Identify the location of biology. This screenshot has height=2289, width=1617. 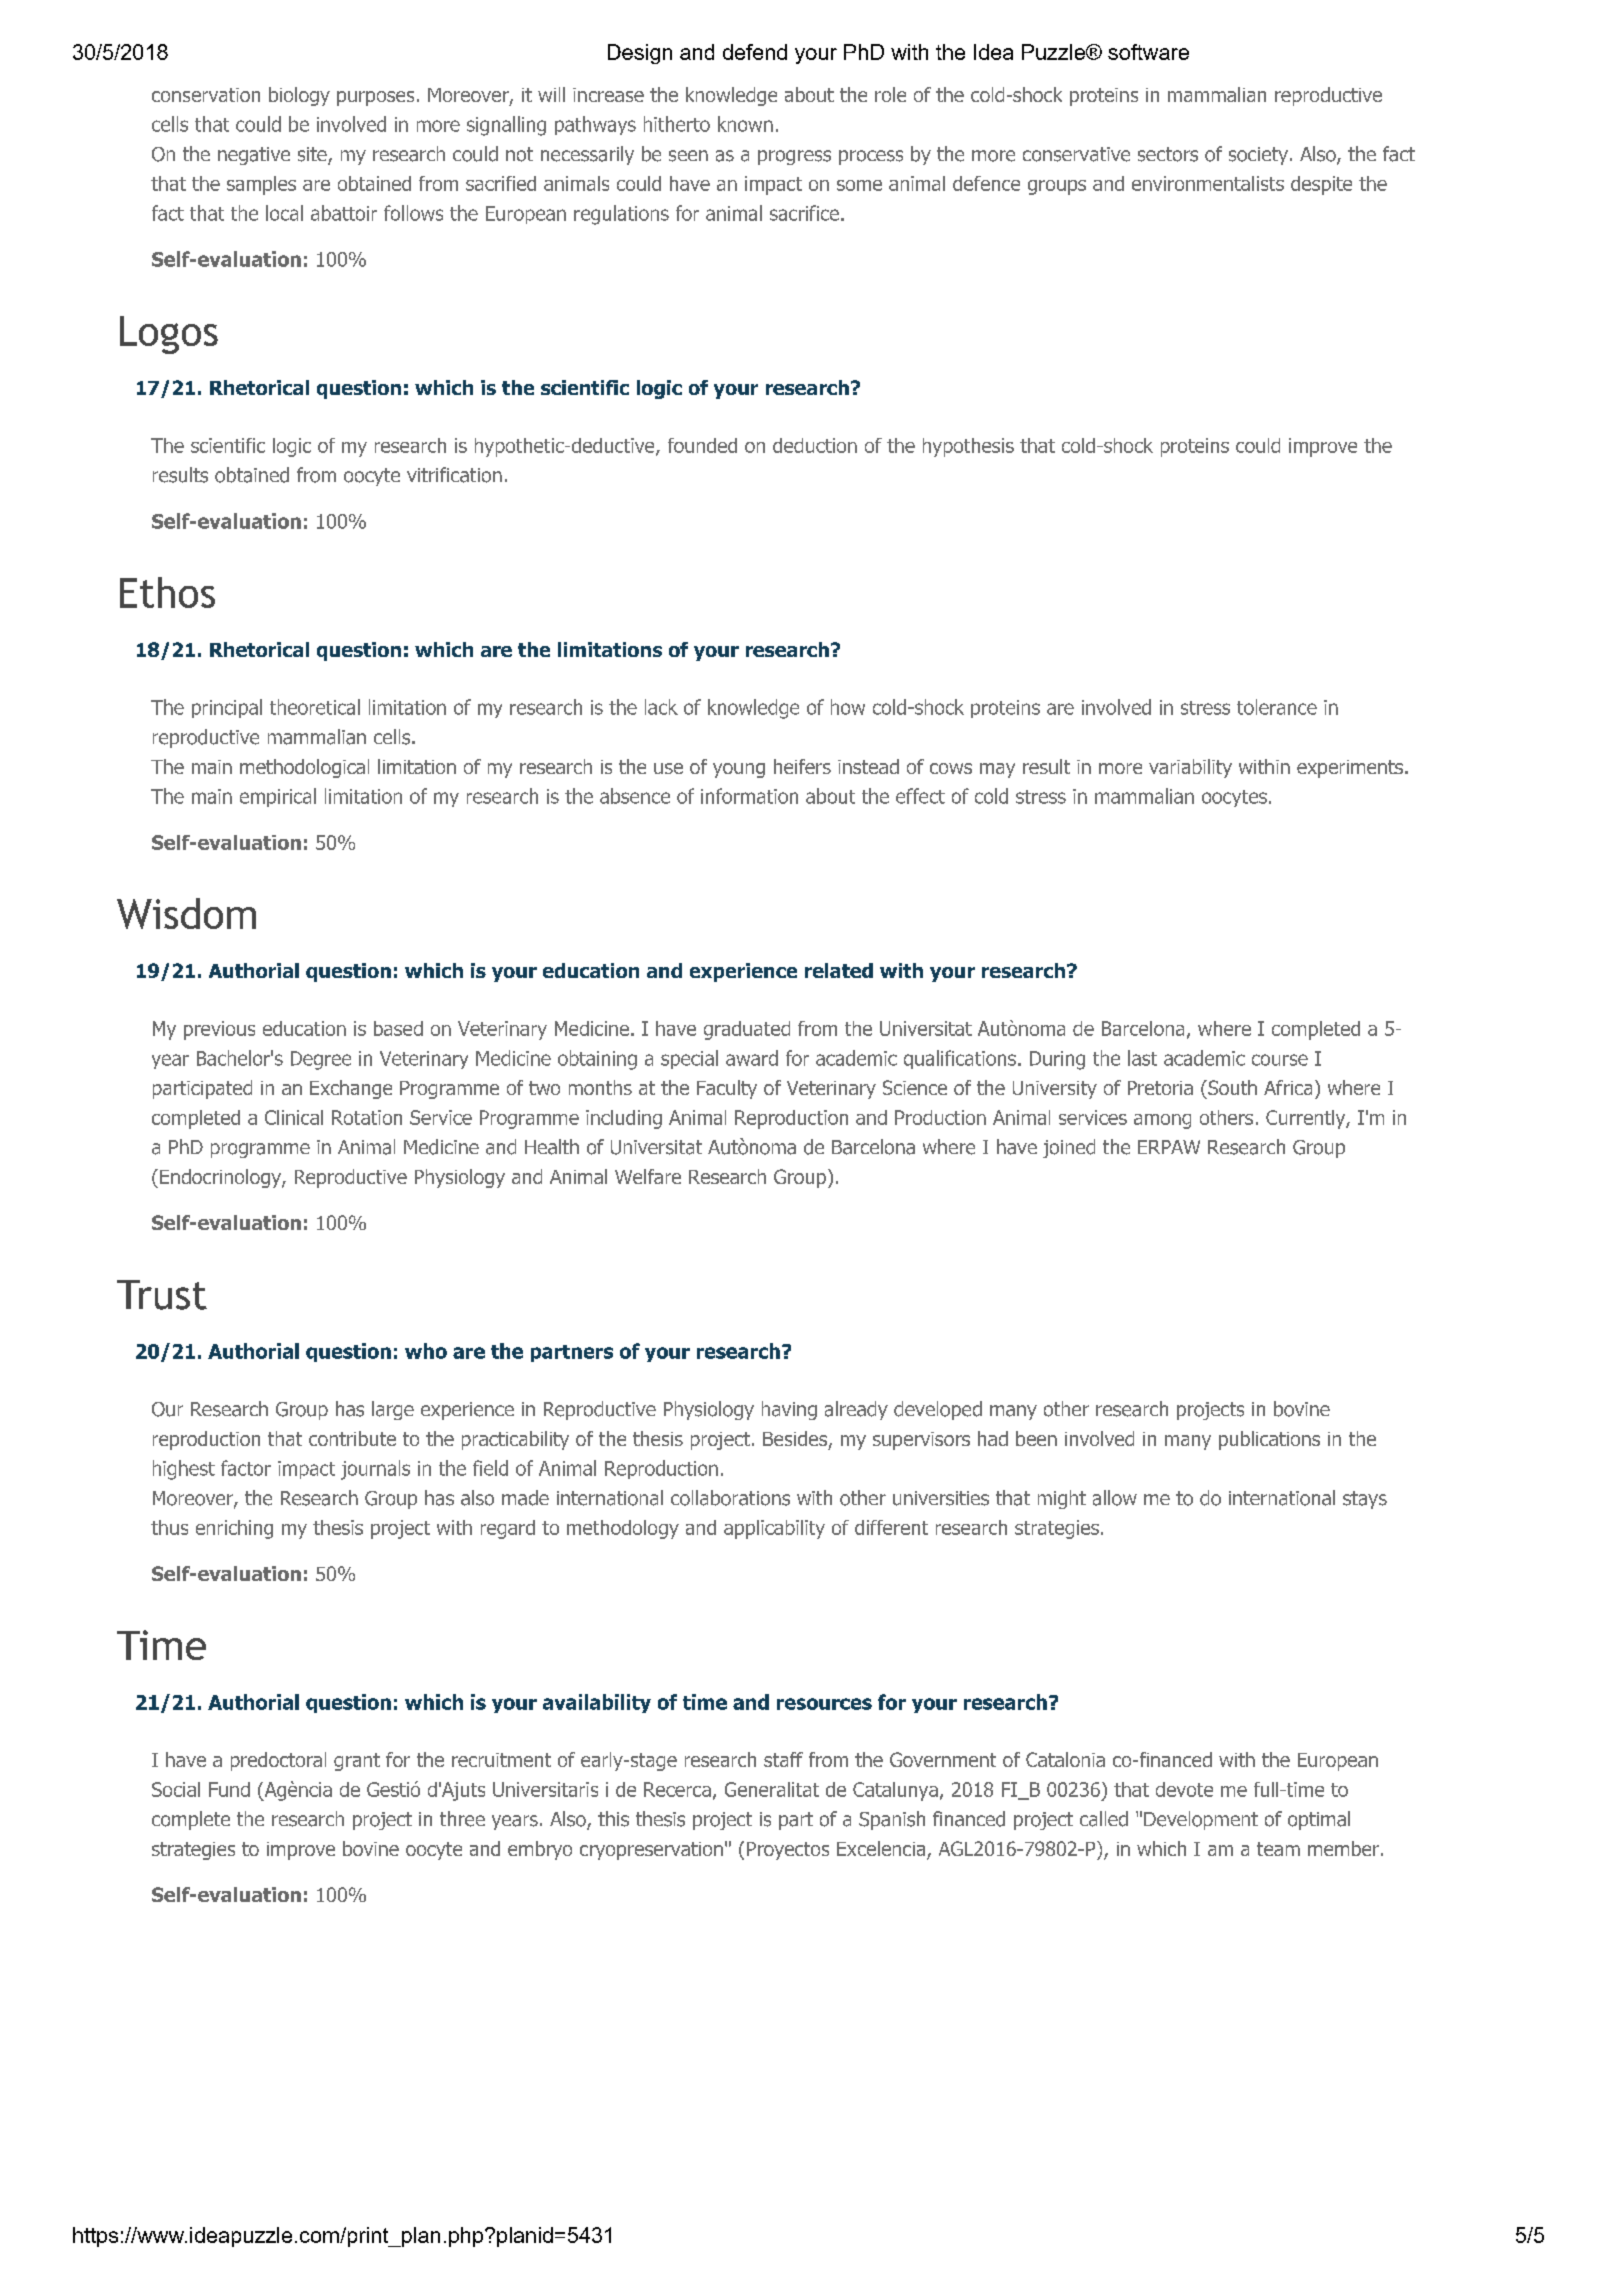
(299, 96).
